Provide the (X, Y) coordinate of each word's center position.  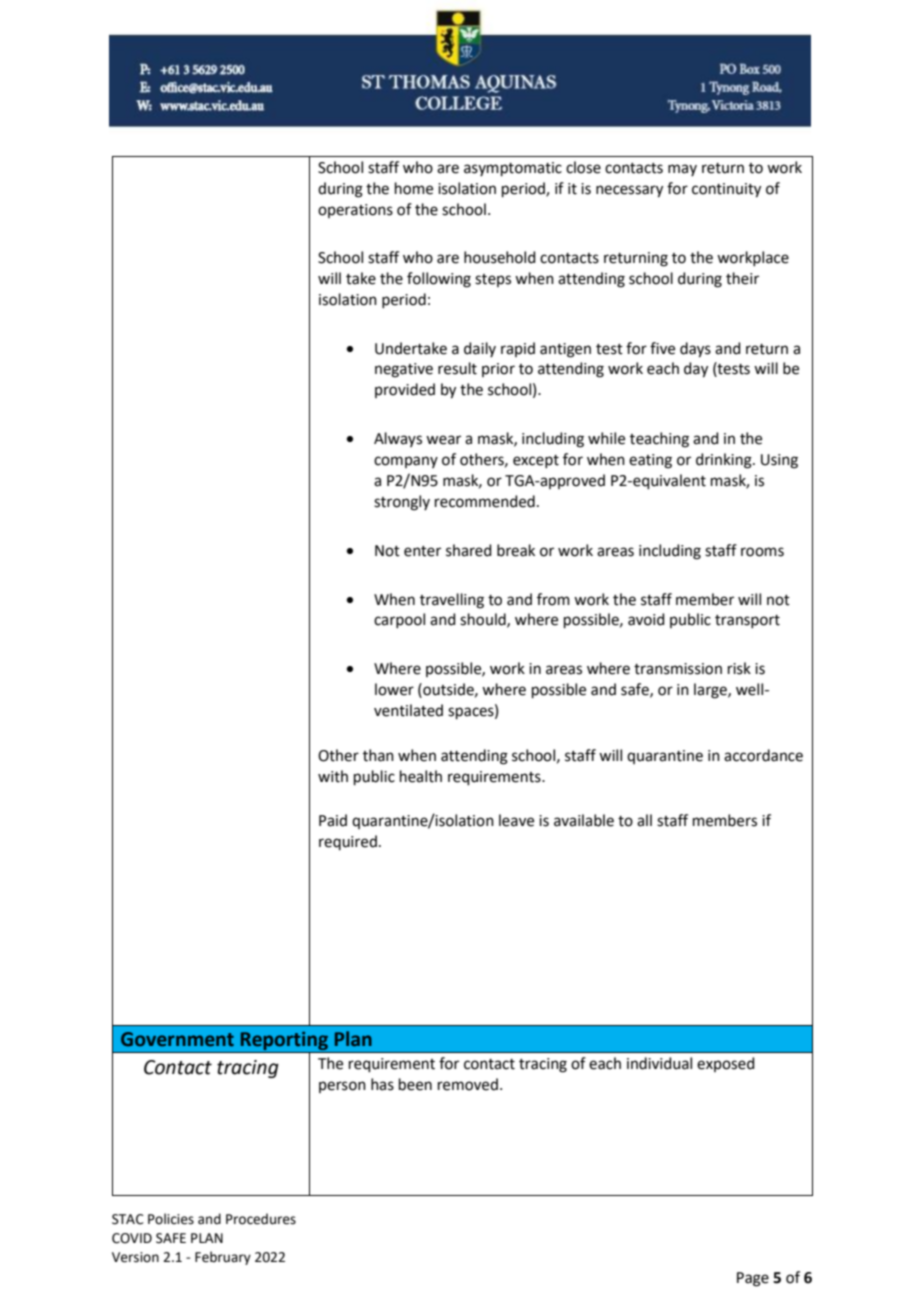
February (223, 1258)
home (414, 188)
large (711, 691)
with (333, 776)
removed (468, 1084)
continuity (726, 190)
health (421, 776)
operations (355, 211)
